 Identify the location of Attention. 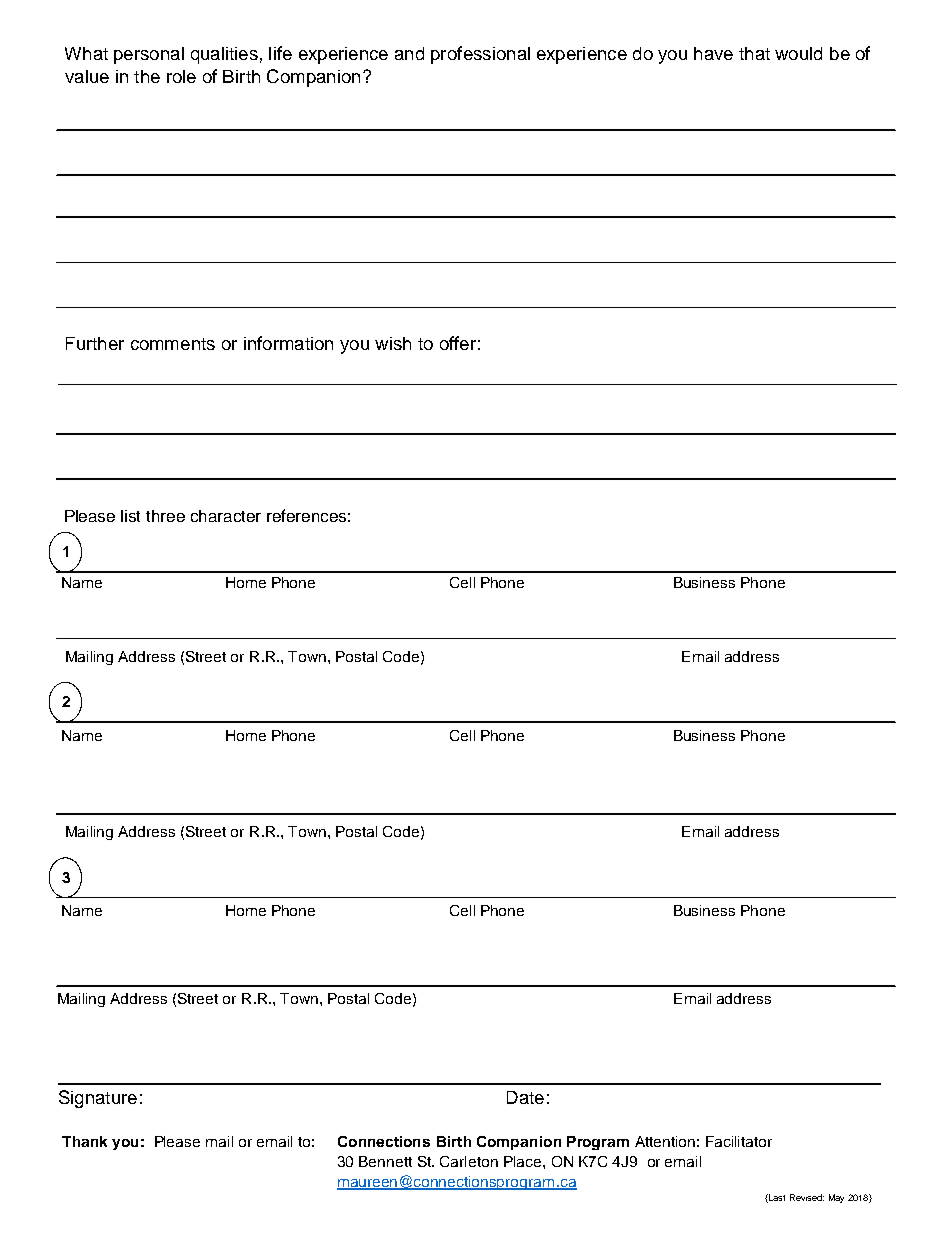
(665, 1141).
